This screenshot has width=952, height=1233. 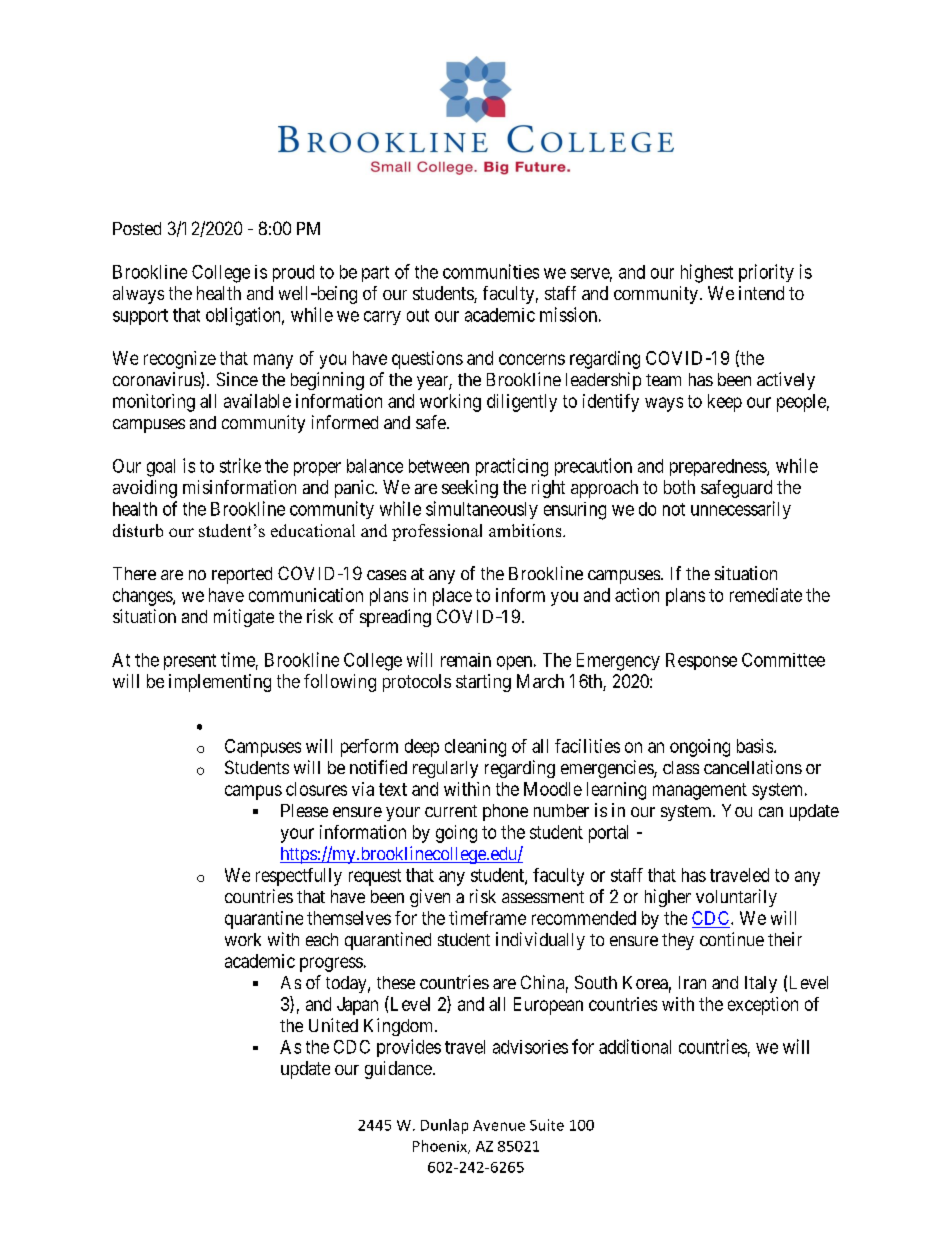 I want to click on implementing, so click(x=220, y=683).
